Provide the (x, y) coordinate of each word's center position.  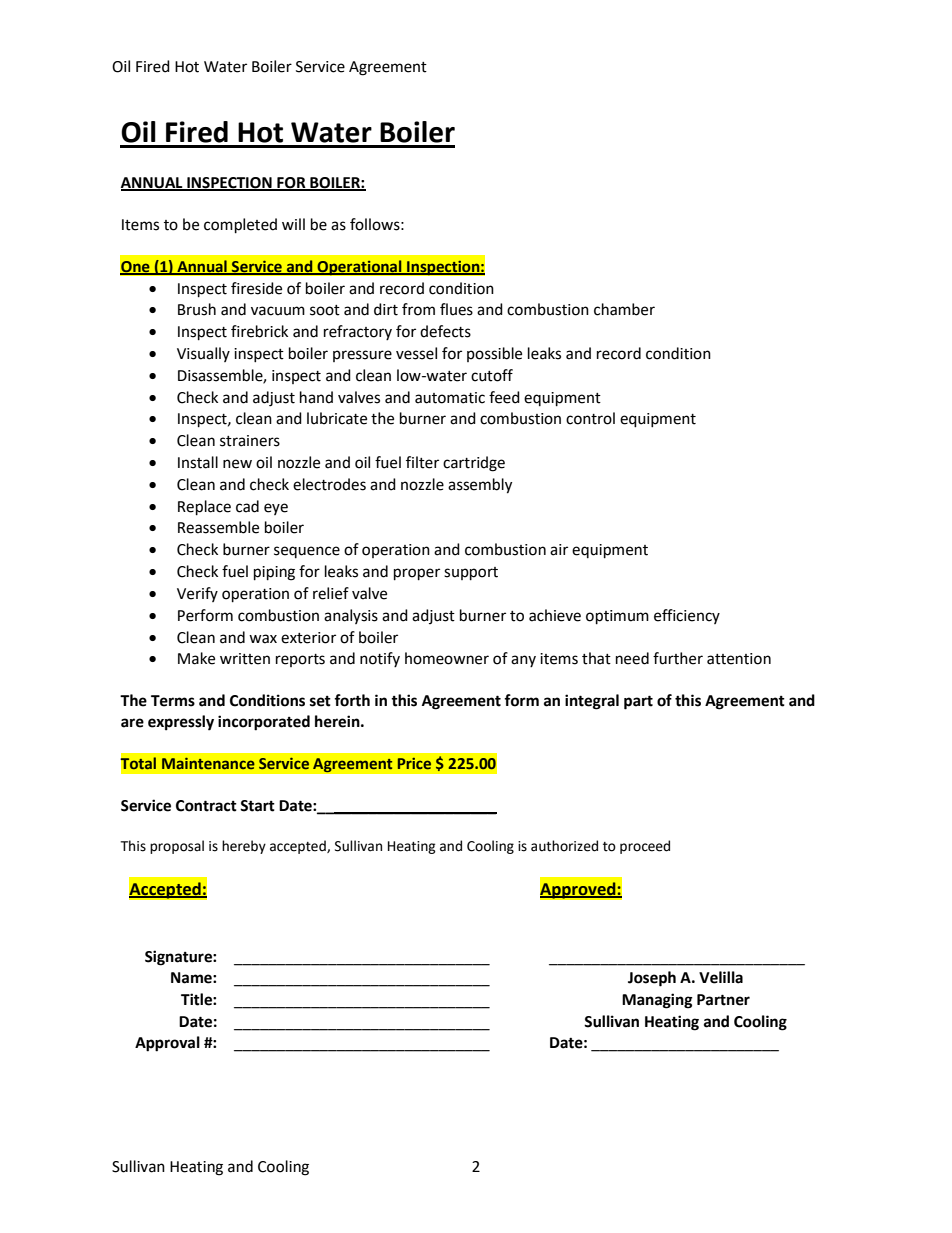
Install (198, 462)
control (590, 418)
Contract (206, 806)
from (418, 309)
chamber (624, 309)
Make (196, 658)
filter (422, 462)
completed (240, 226)
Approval (167, 1044)
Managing (657, 1001)
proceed (645, 847)
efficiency (687, 616)
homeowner (447, 658)
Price (414, 763)
